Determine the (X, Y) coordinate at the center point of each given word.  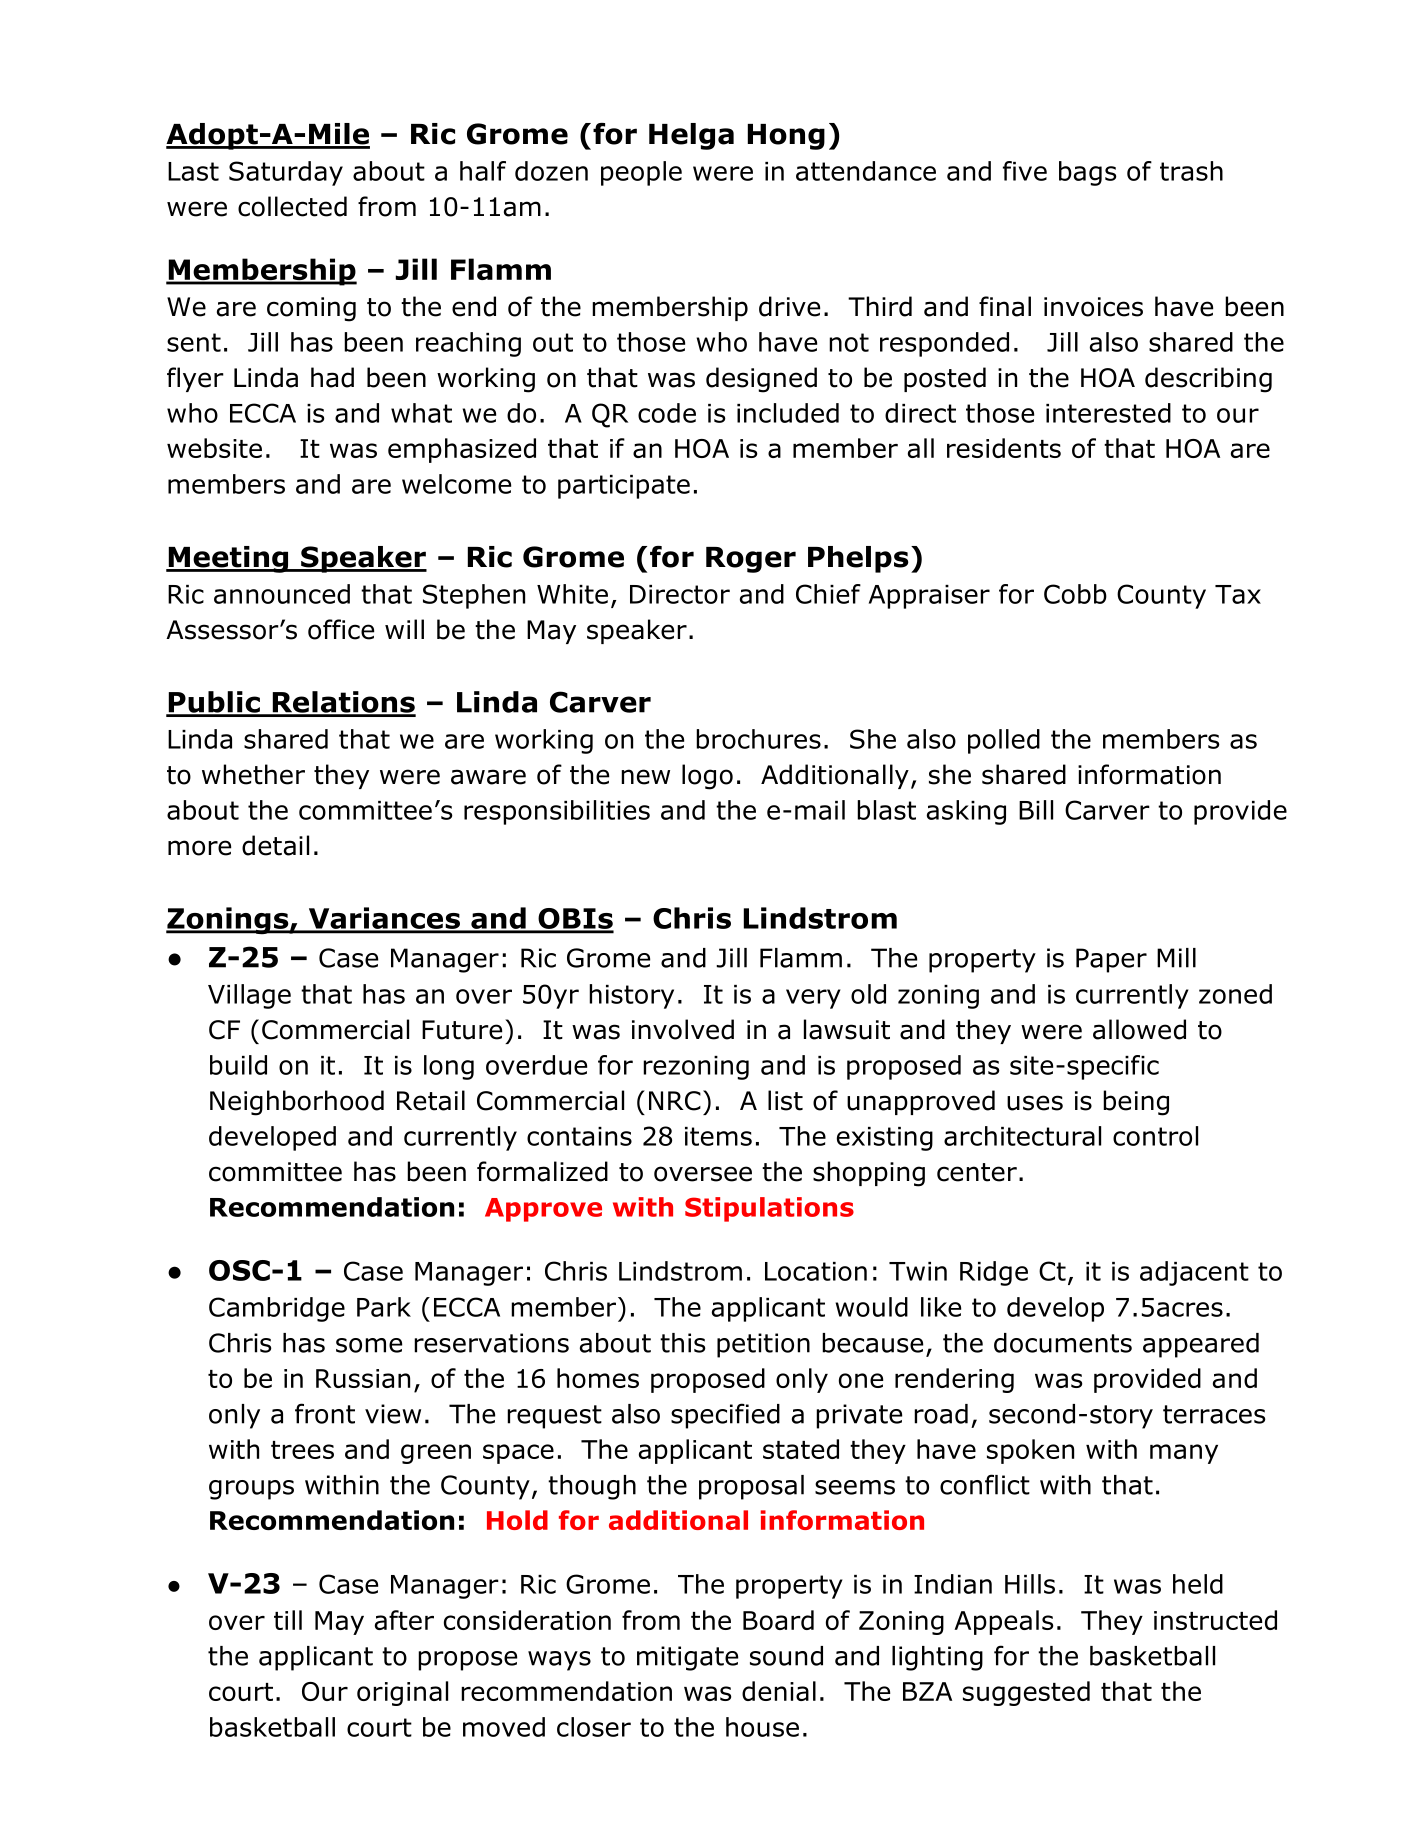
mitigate (687, 1658)
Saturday (286, 173)
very (813, 999)
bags (1088, 173)
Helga (691, 136)
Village (249, 996)
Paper (1111, 960)
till (288, 1620)
